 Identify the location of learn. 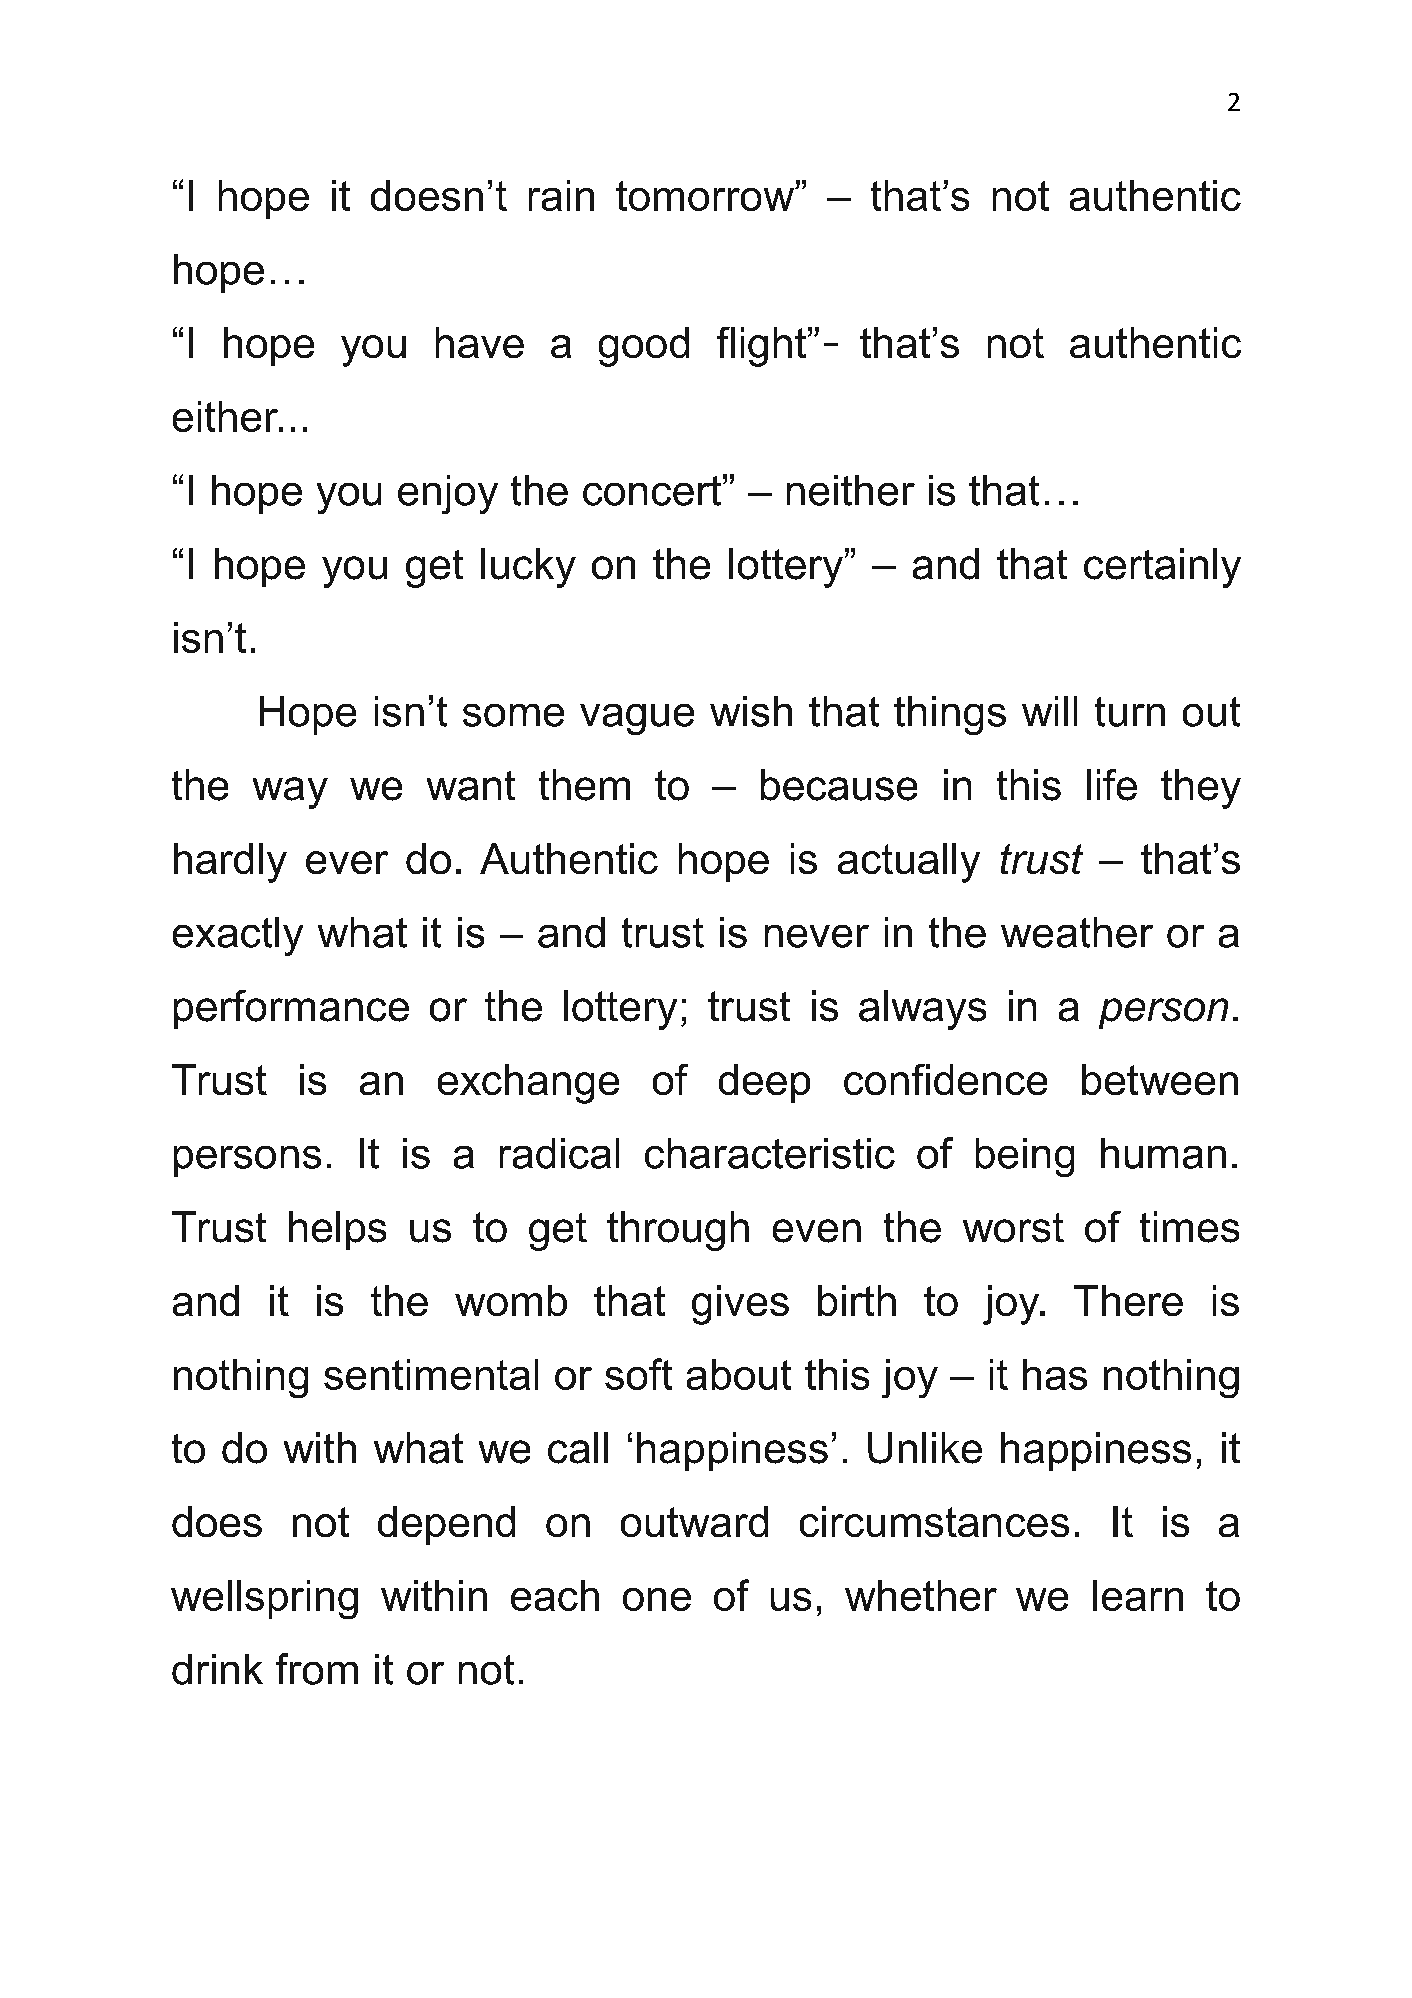
(1138, 1595).
